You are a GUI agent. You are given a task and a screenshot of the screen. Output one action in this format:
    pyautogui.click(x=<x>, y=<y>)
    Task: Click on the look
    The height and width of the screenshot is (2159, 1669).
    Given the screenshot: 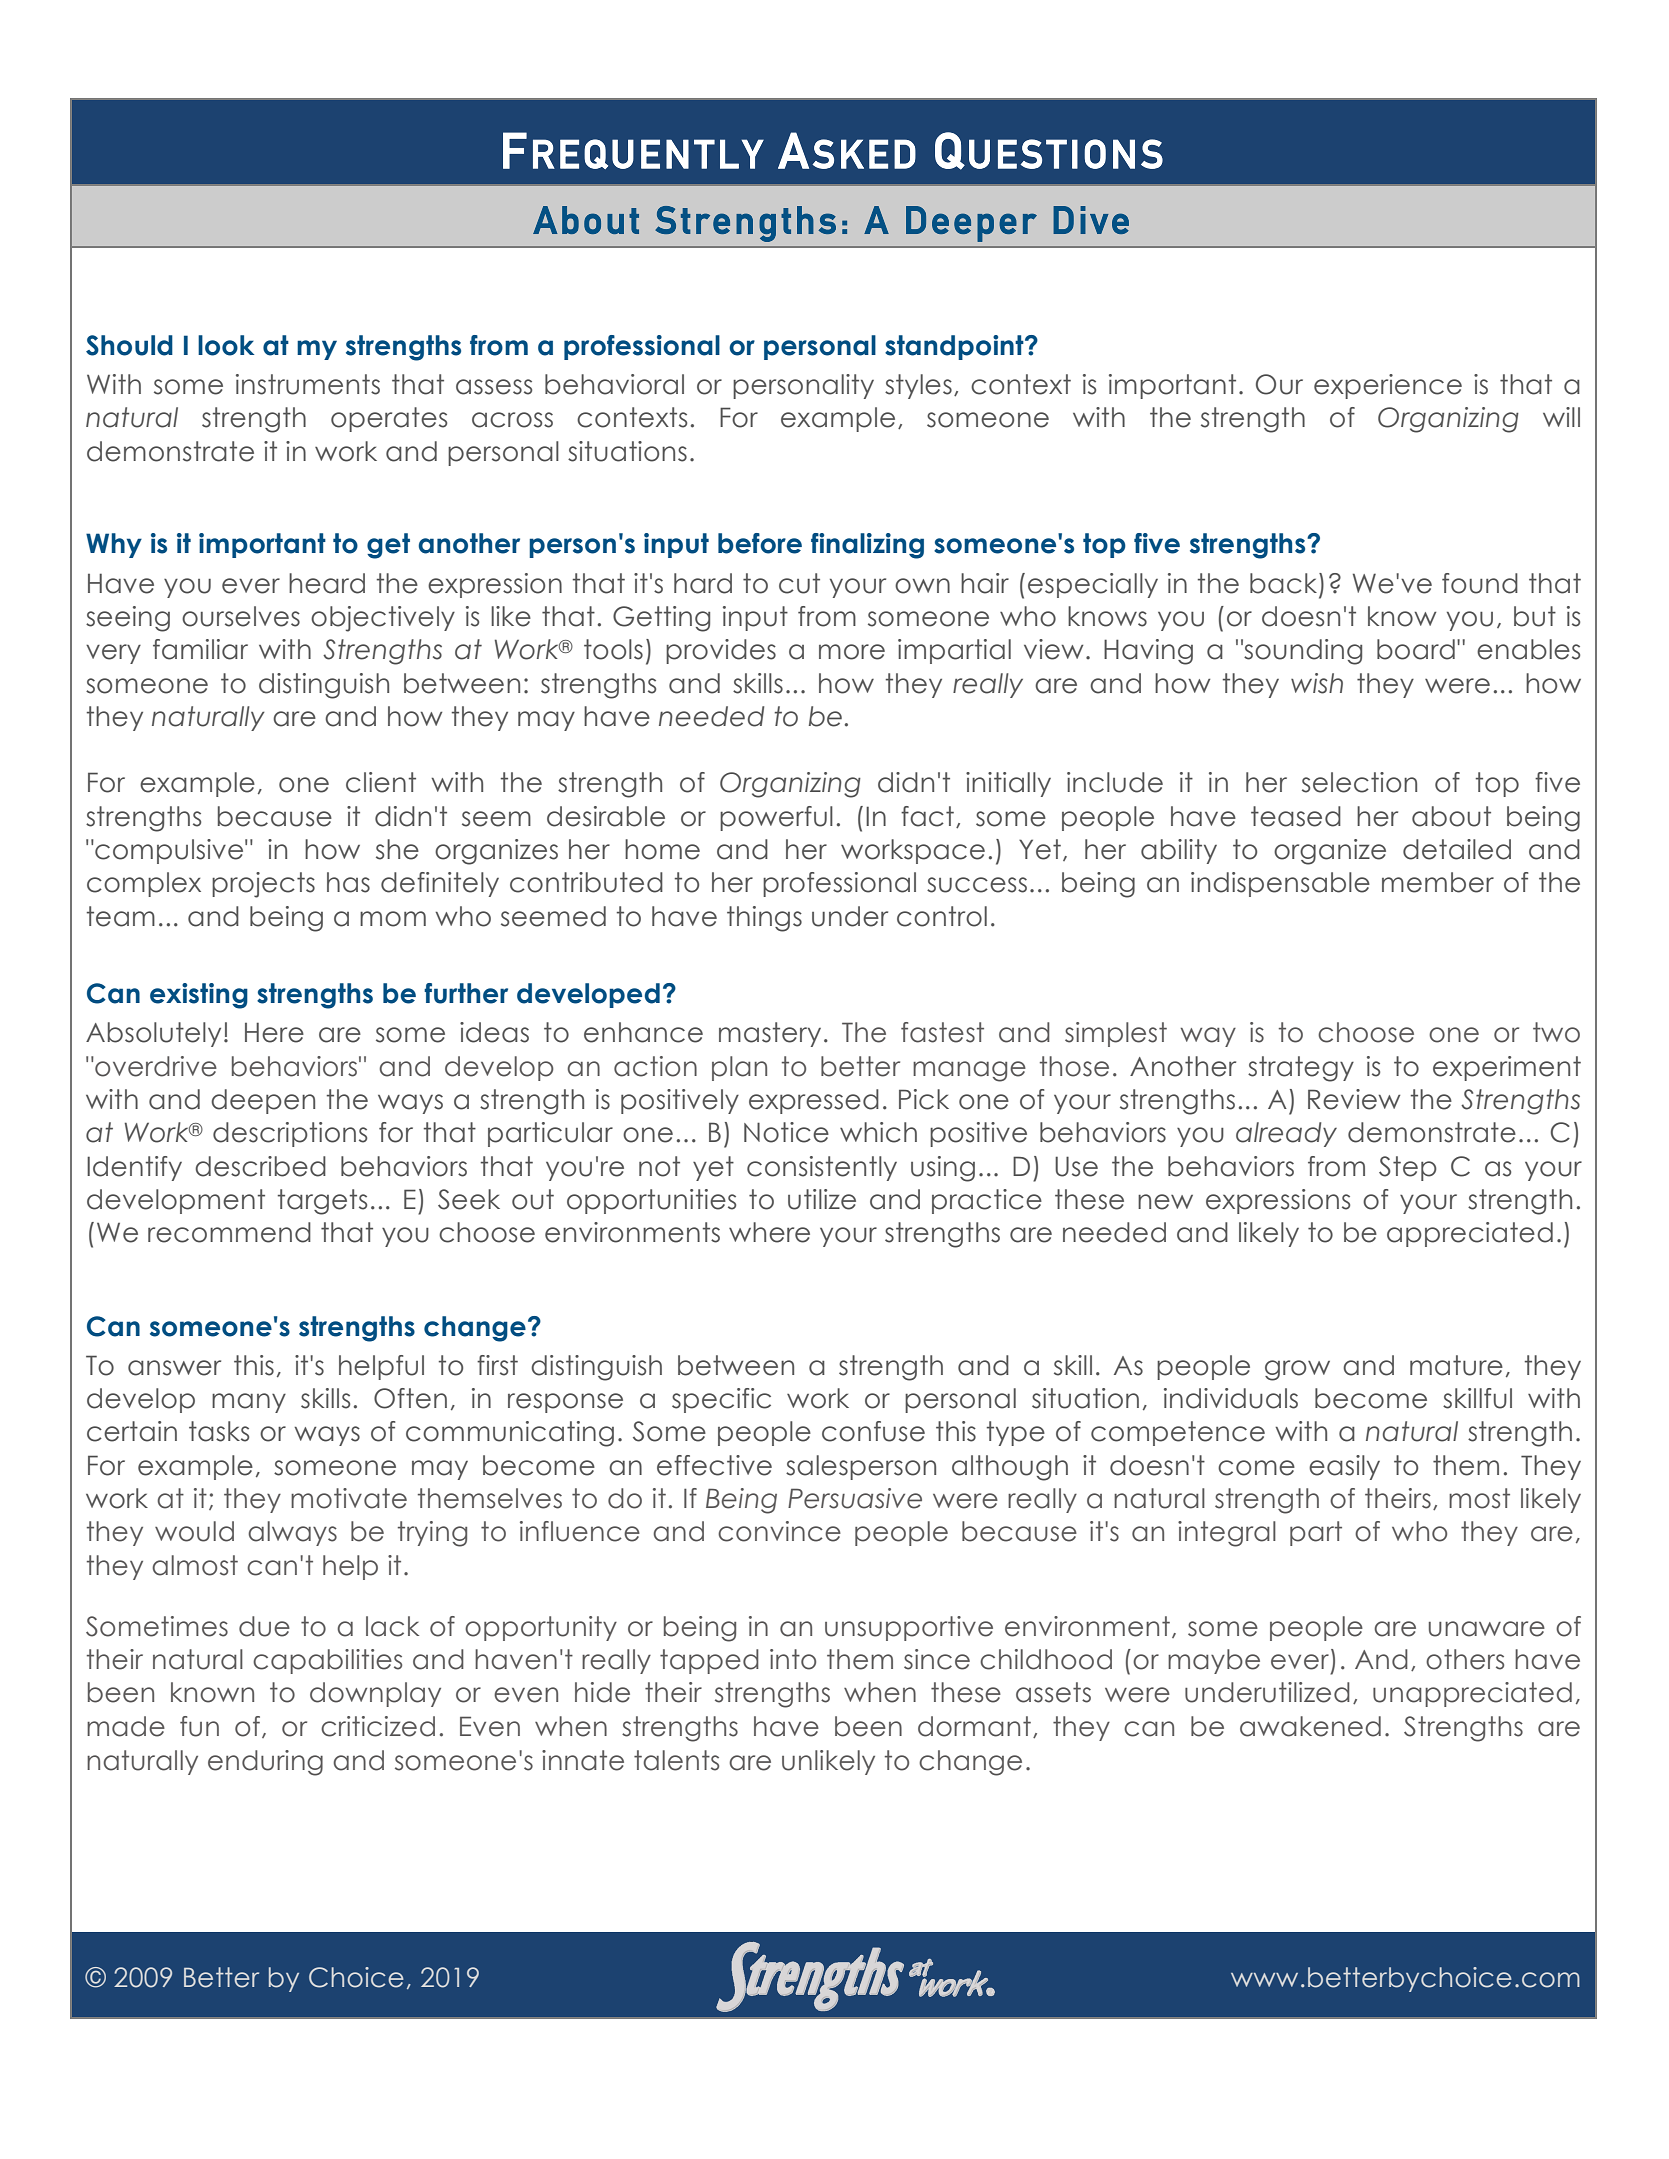 What is the action you would take?
    pyautogui.click(x=226, y=345)
